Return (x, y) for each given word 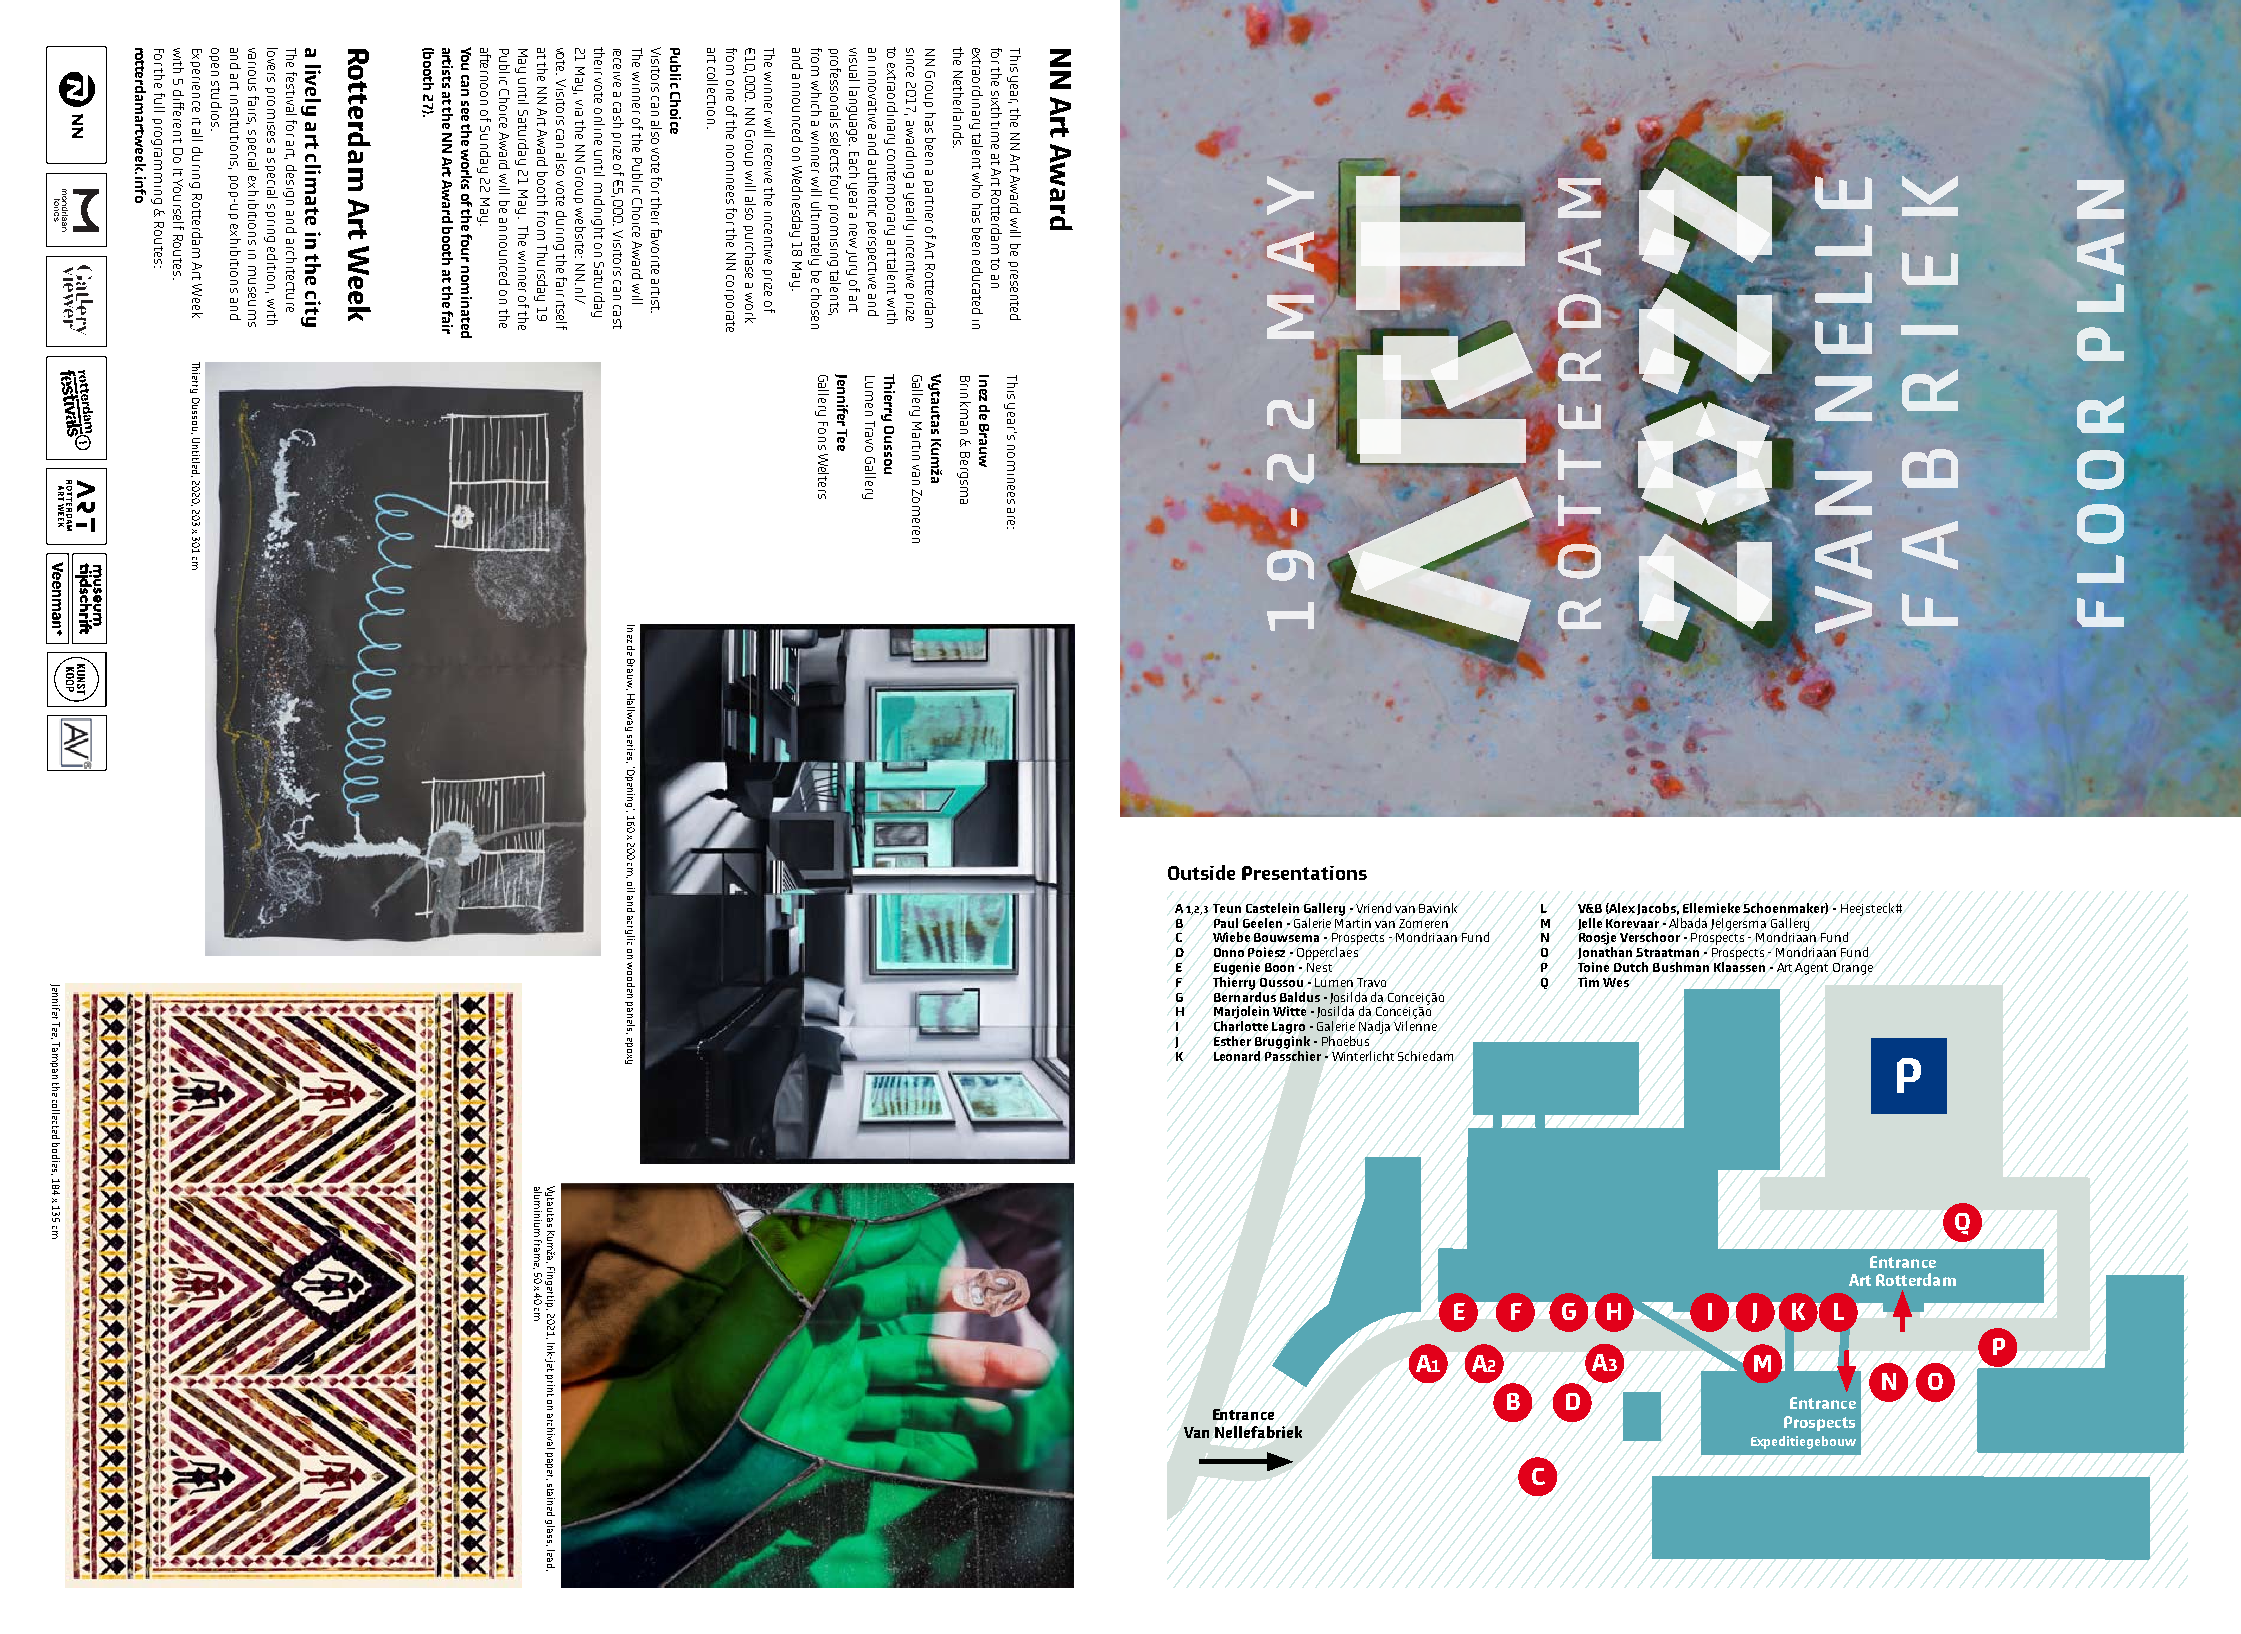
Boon (1279, 967)
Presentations (1304, 873)
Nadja (1374, 1027)
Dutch (1631, 967)
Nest (1319, 967)
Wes (1616, 982)
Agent (1811, 969)
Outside (1201, 872)
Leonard (1237, 1056)
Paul (1226, 923)
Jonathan (1605, 953)
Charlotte (1241, 1026)
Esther (1232, 1041)
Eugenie (1237, 968)
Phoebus (1345, 1041)
